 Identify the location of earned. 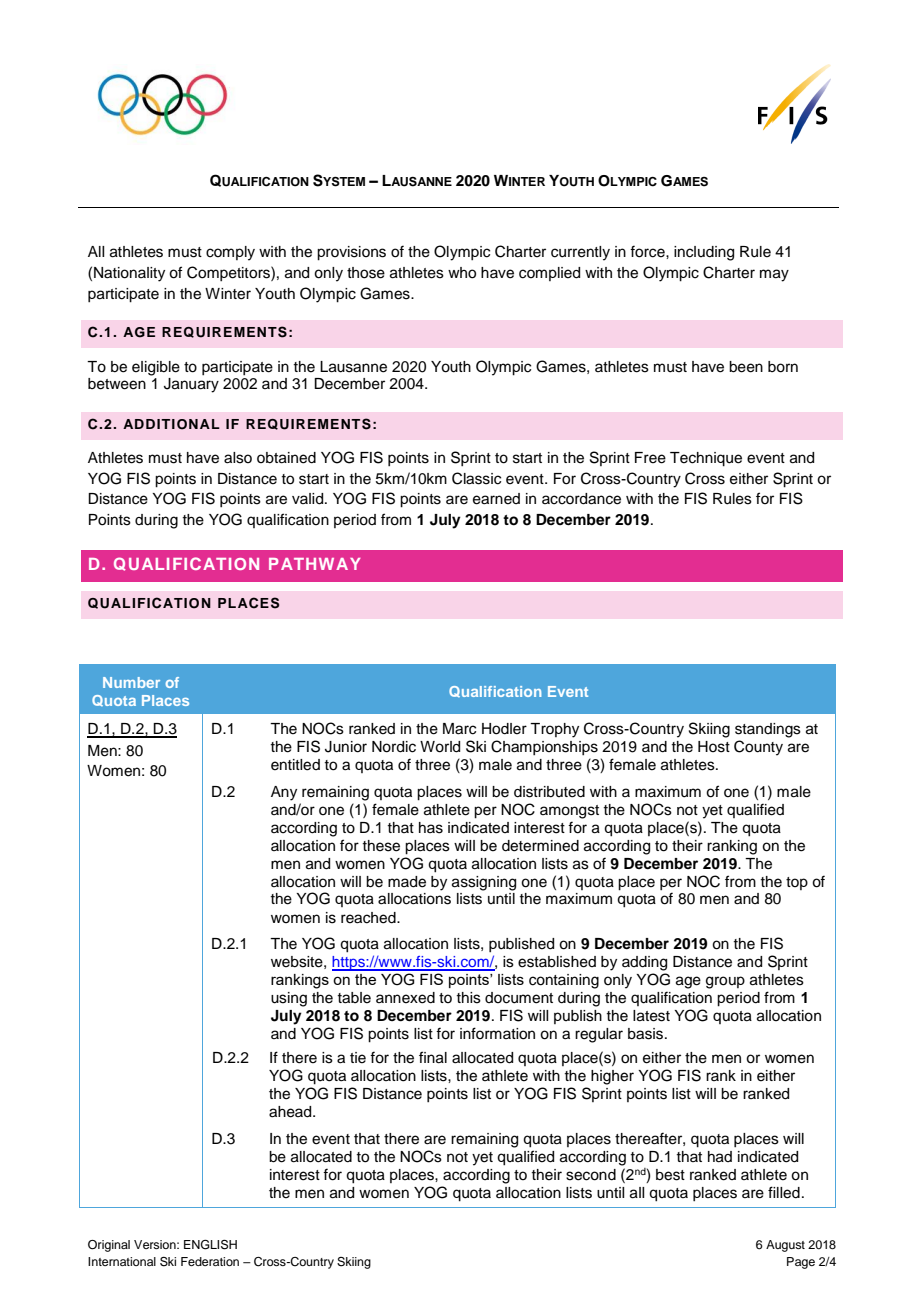
(496, 499).
